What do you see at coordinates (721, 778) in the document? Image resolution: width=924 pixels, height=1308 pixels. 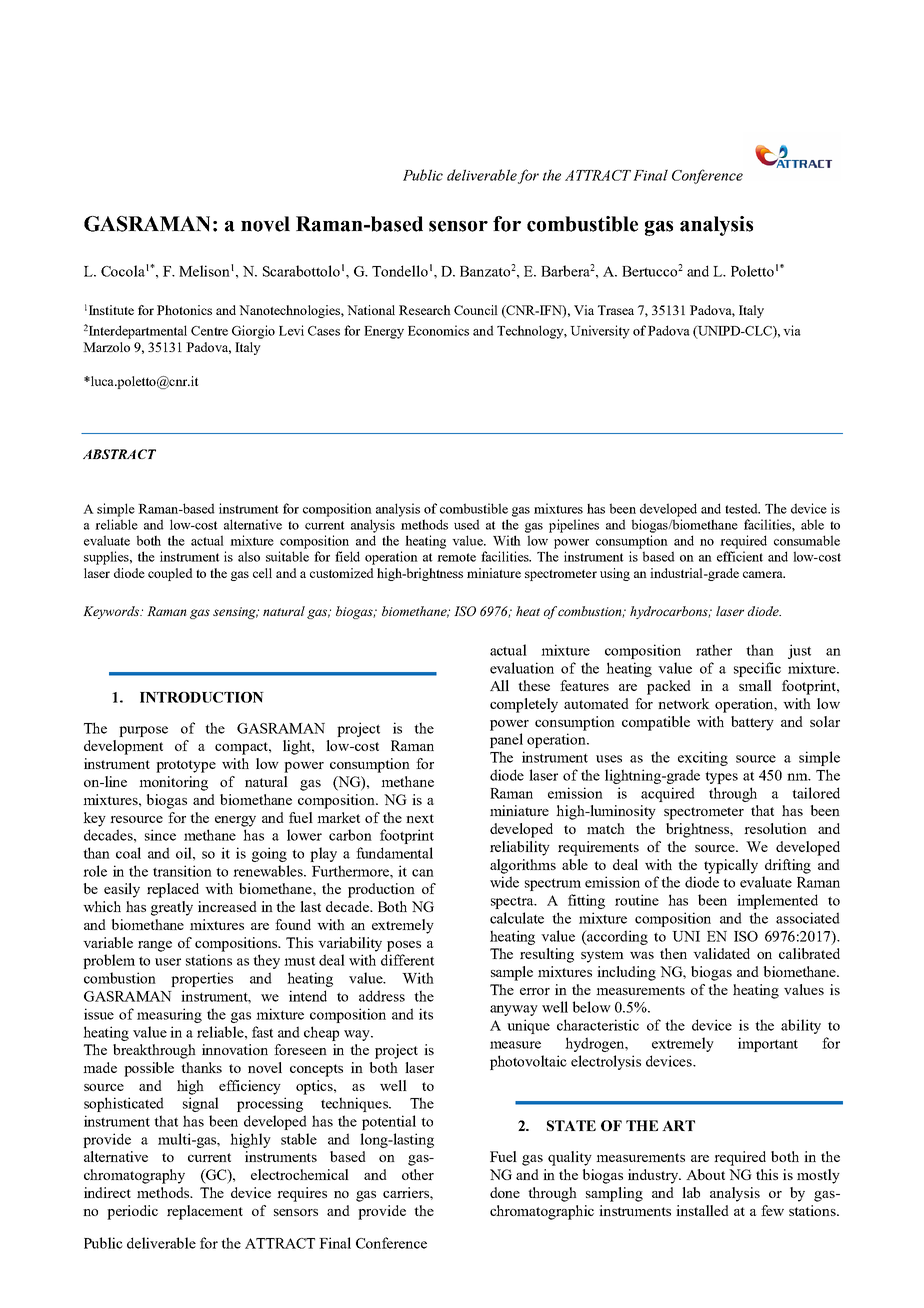 I see `types` at bounding box center [721, 778].
